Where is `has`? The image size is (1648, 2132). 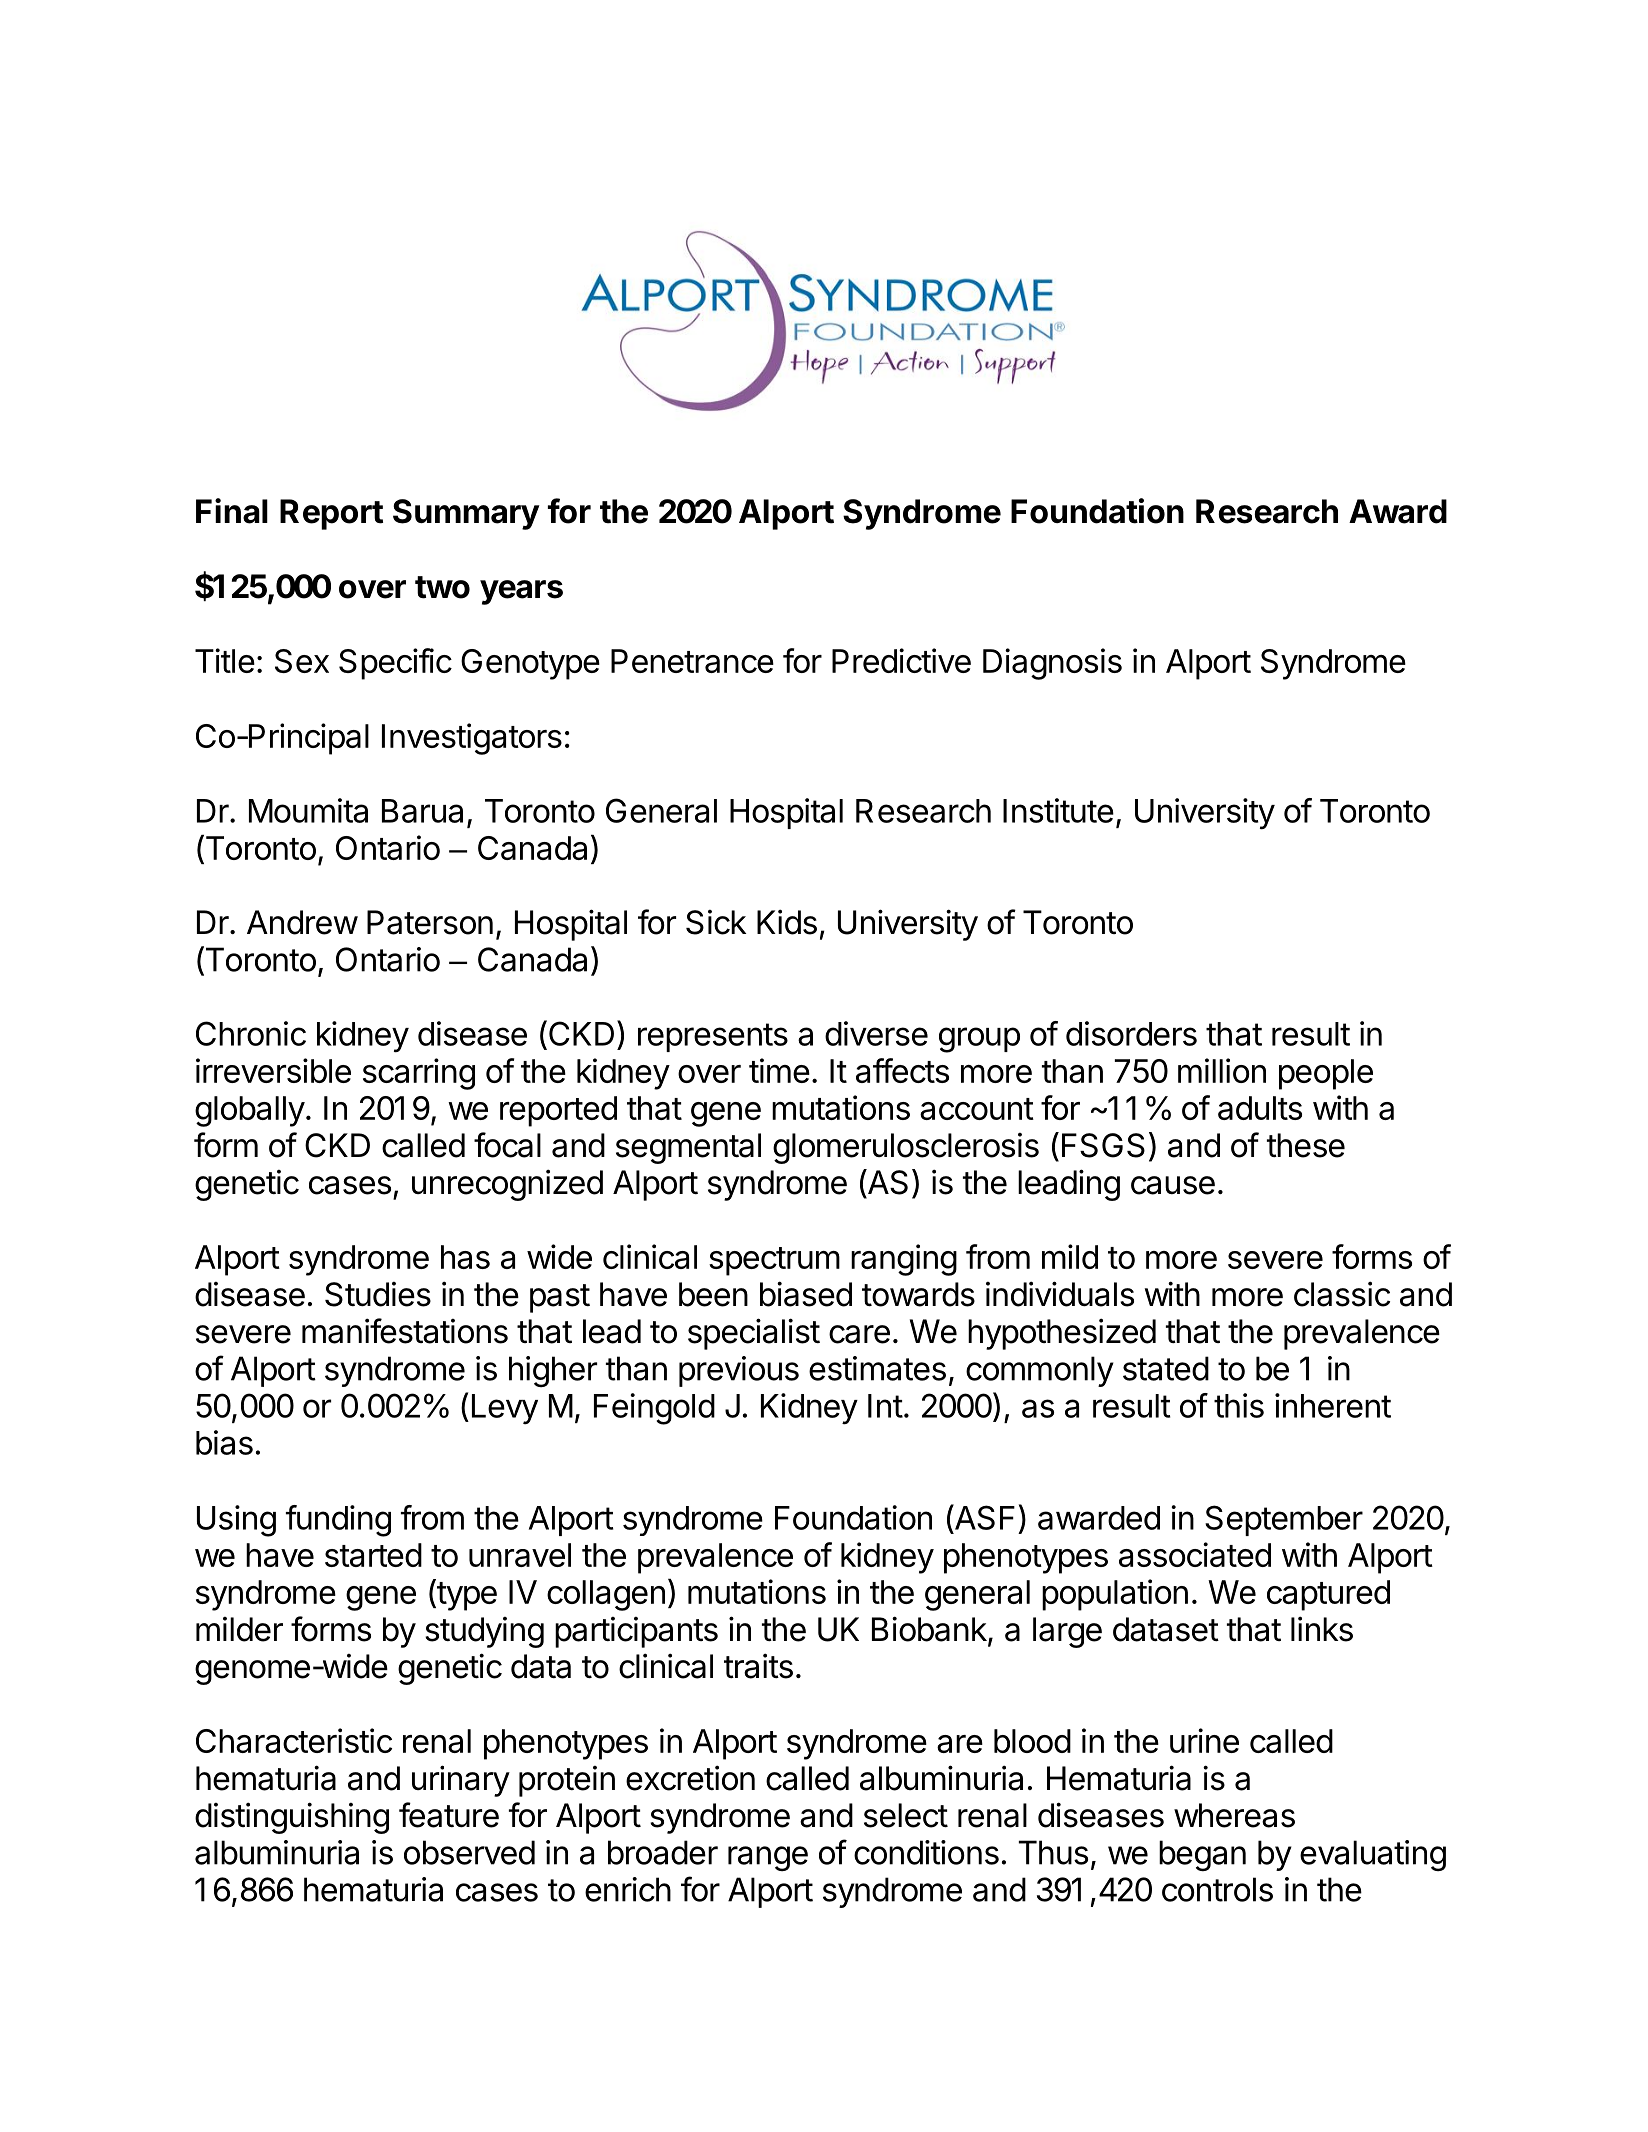 has is located at coordinates (465, 1257).
